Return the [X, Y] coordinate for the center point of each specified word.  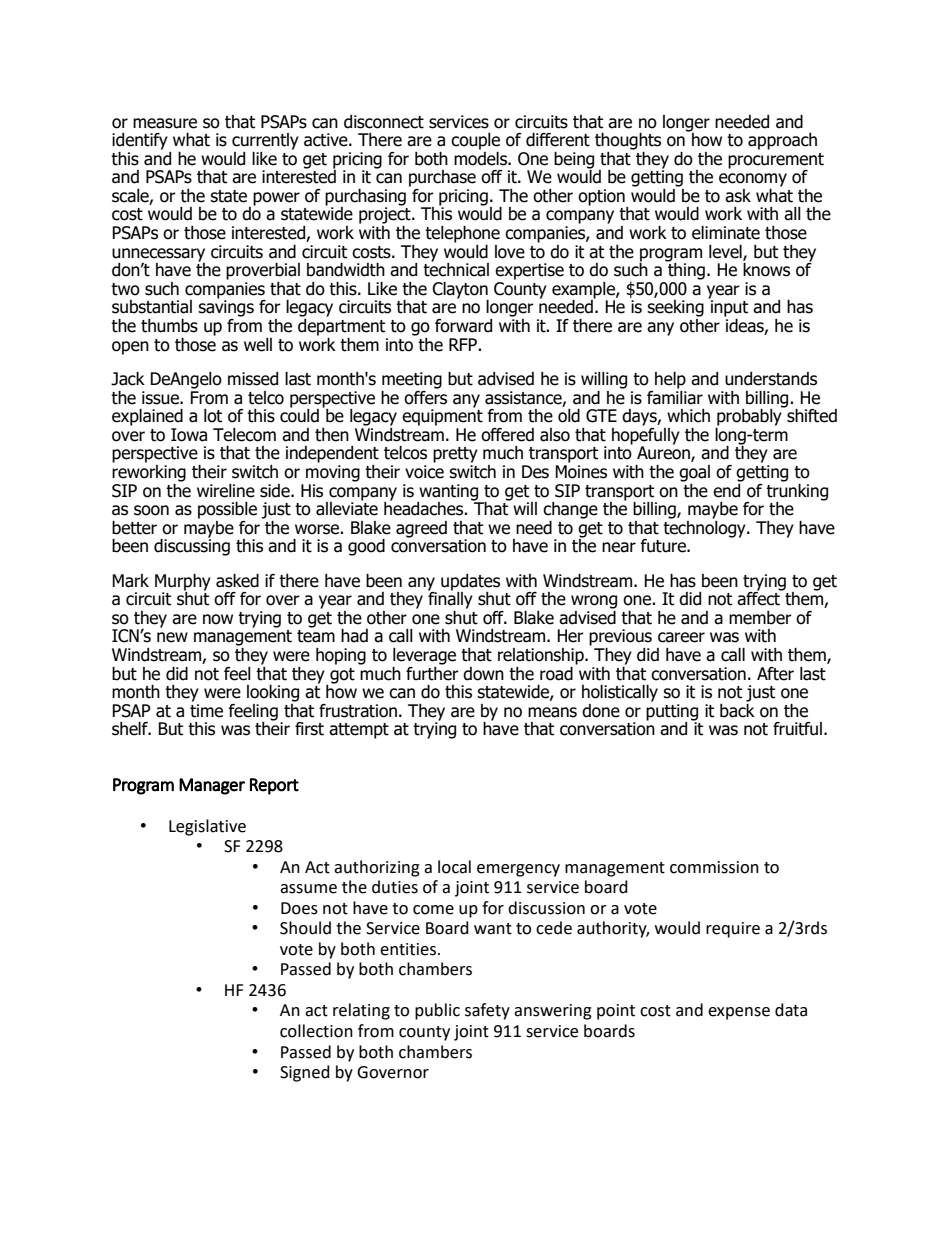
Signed [305, 1073]
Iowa [189, 435]
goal [694, 473]
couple [475, 141]
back [737, 709]
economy [753, 180]
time [206, 711]
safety [487, 1011]
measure [165, 123]
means [552, 712]
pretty [455, 455]
